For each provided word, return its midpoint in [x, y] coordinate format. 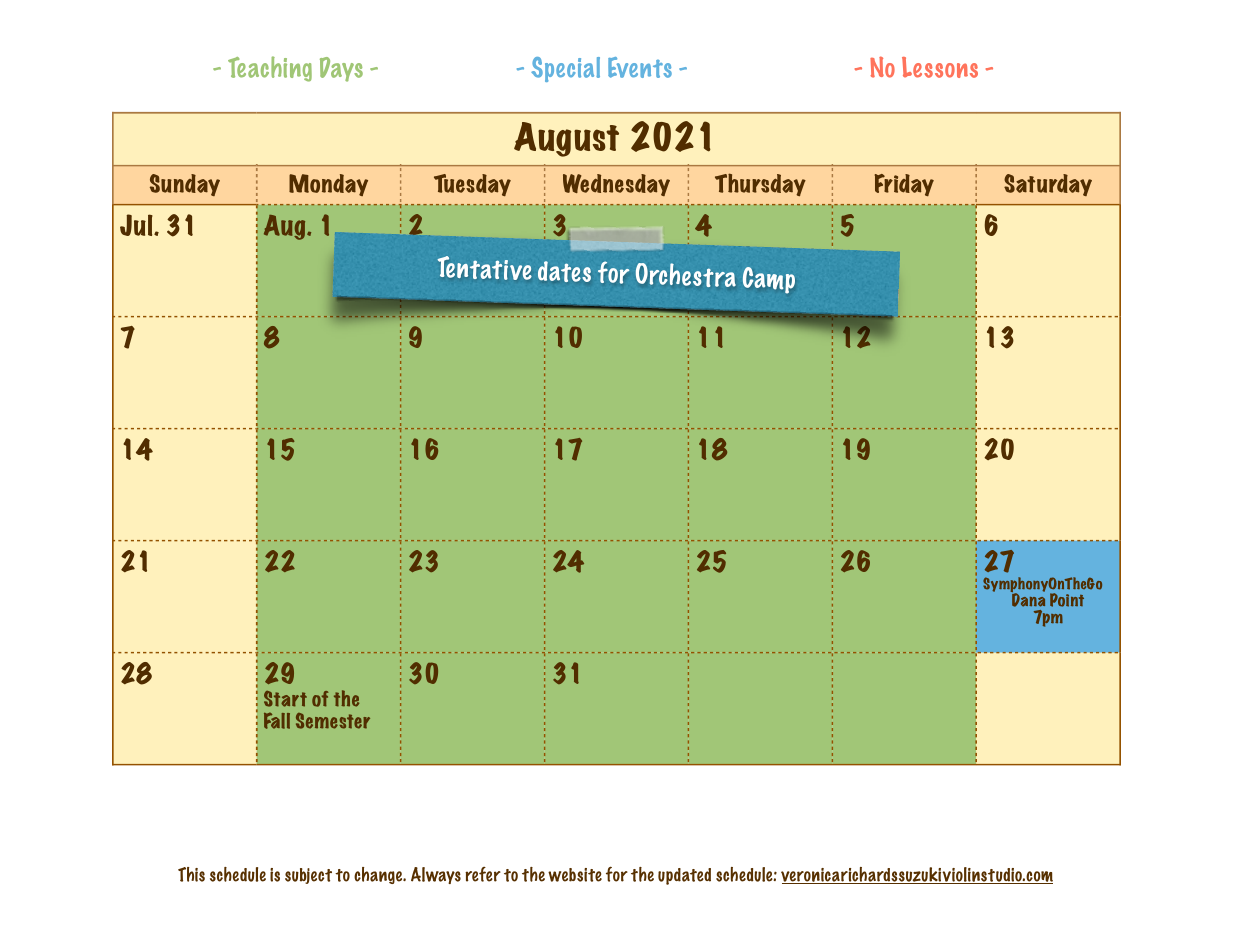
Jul [137, 225]
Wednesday [616, 185]
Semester [333, 721]
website [575, 875]
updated [684, 876]
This [191, 874]
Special [565, 69]
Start [285, 699]
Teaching [270, 69]
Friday [904, 185]
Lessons [940, 67]
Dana [1028, 599]
